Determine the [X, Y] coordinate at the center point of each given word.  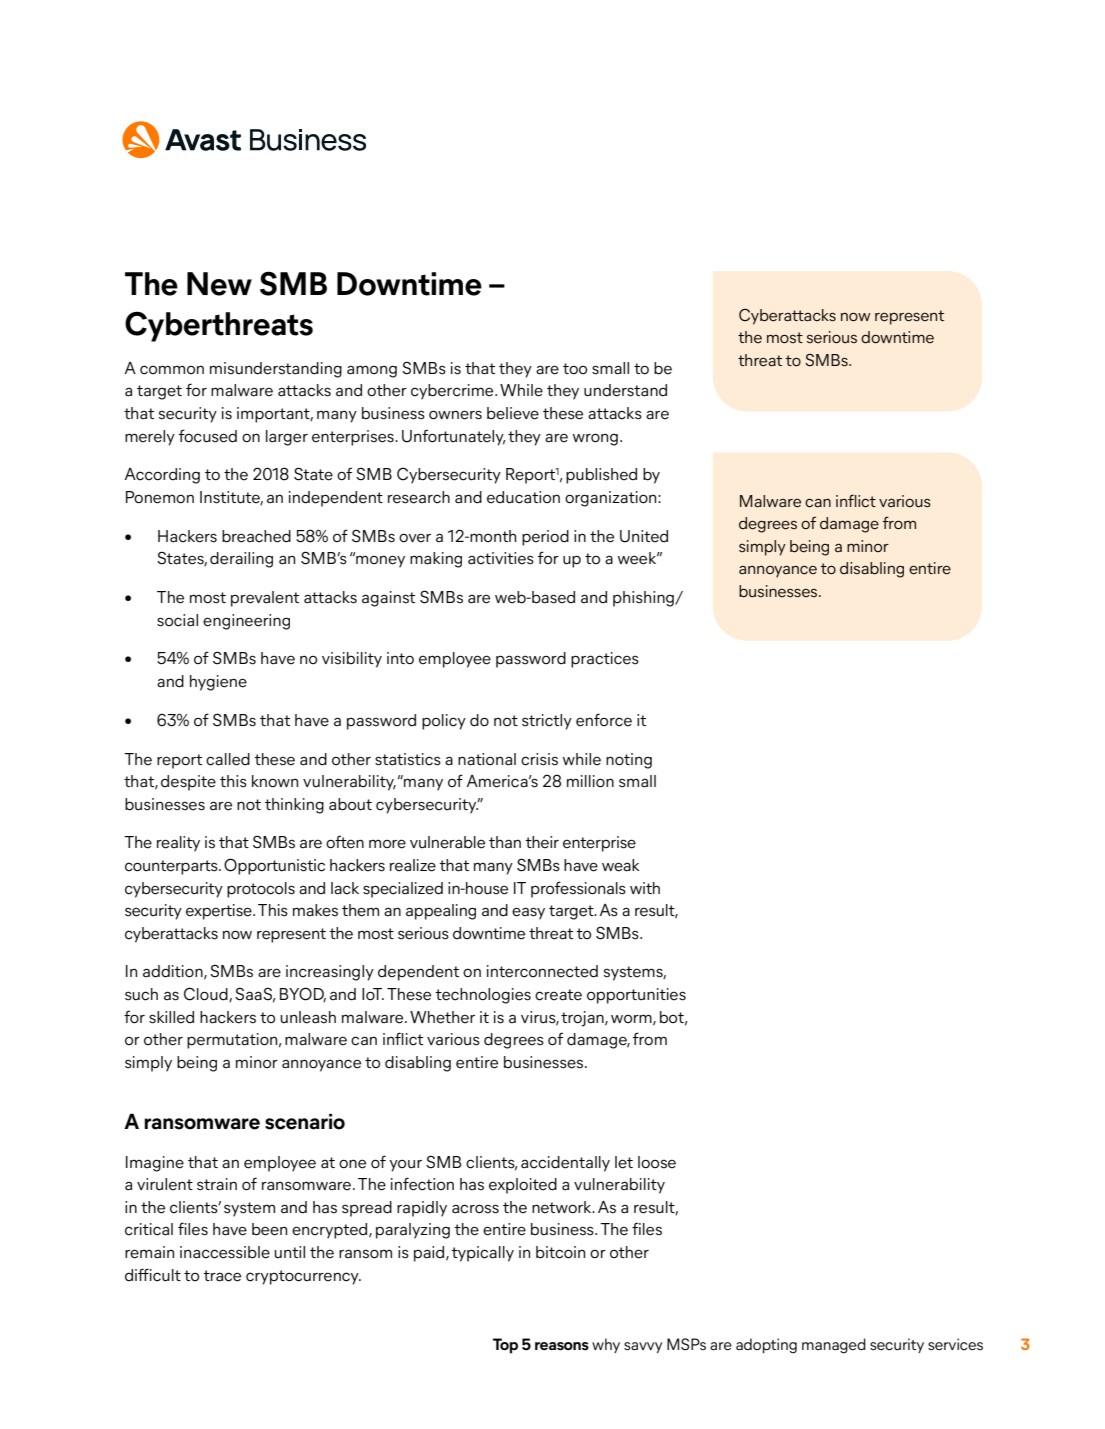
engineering [246, 622]
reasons [562, 1346]
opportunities [636, 996]
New [219, 284]
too [575, 369]
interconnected [542, 971]
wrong [595, 439]
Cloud [207, 994]
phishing [644, 599]
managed [834, 1346]
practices [605, 660]
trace [222, 1276]
